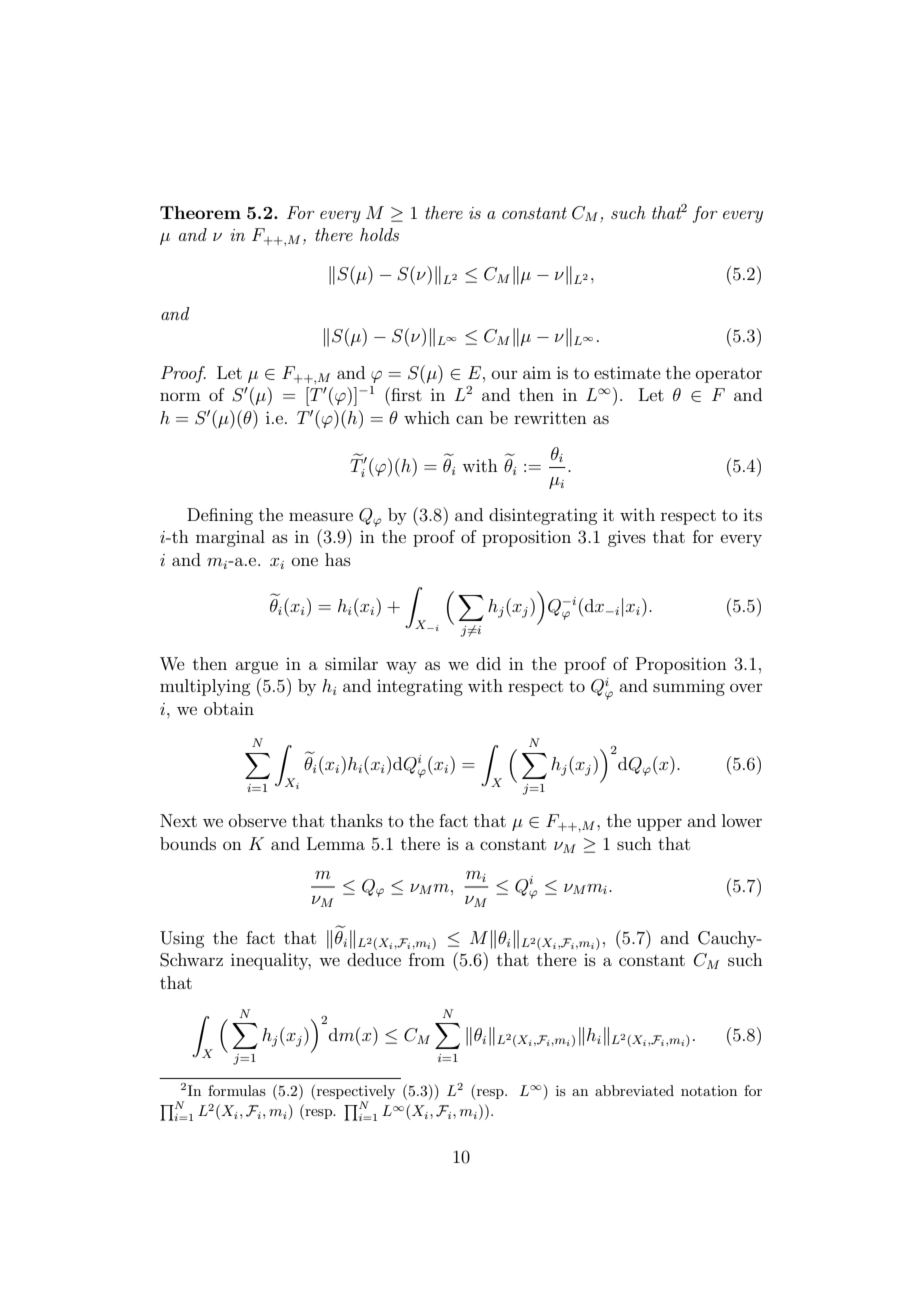 This image has height=1308, width=924. What do you see at coordinates (356, 820) in the image?
I see `thanks` at bounding box center [356, 820].
